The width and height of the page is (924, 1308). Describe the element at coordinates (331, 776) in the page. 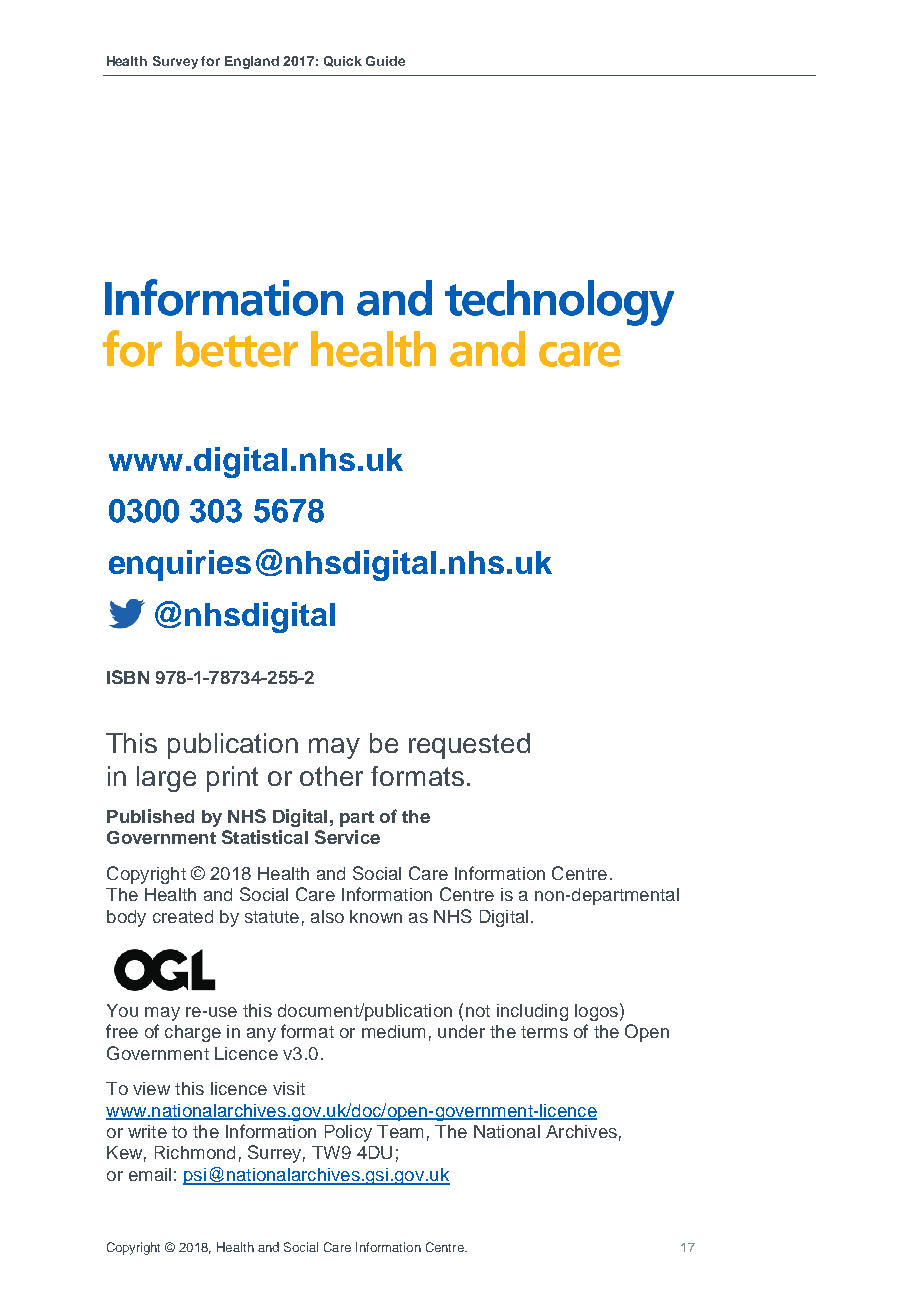

I see `other` at that location.
